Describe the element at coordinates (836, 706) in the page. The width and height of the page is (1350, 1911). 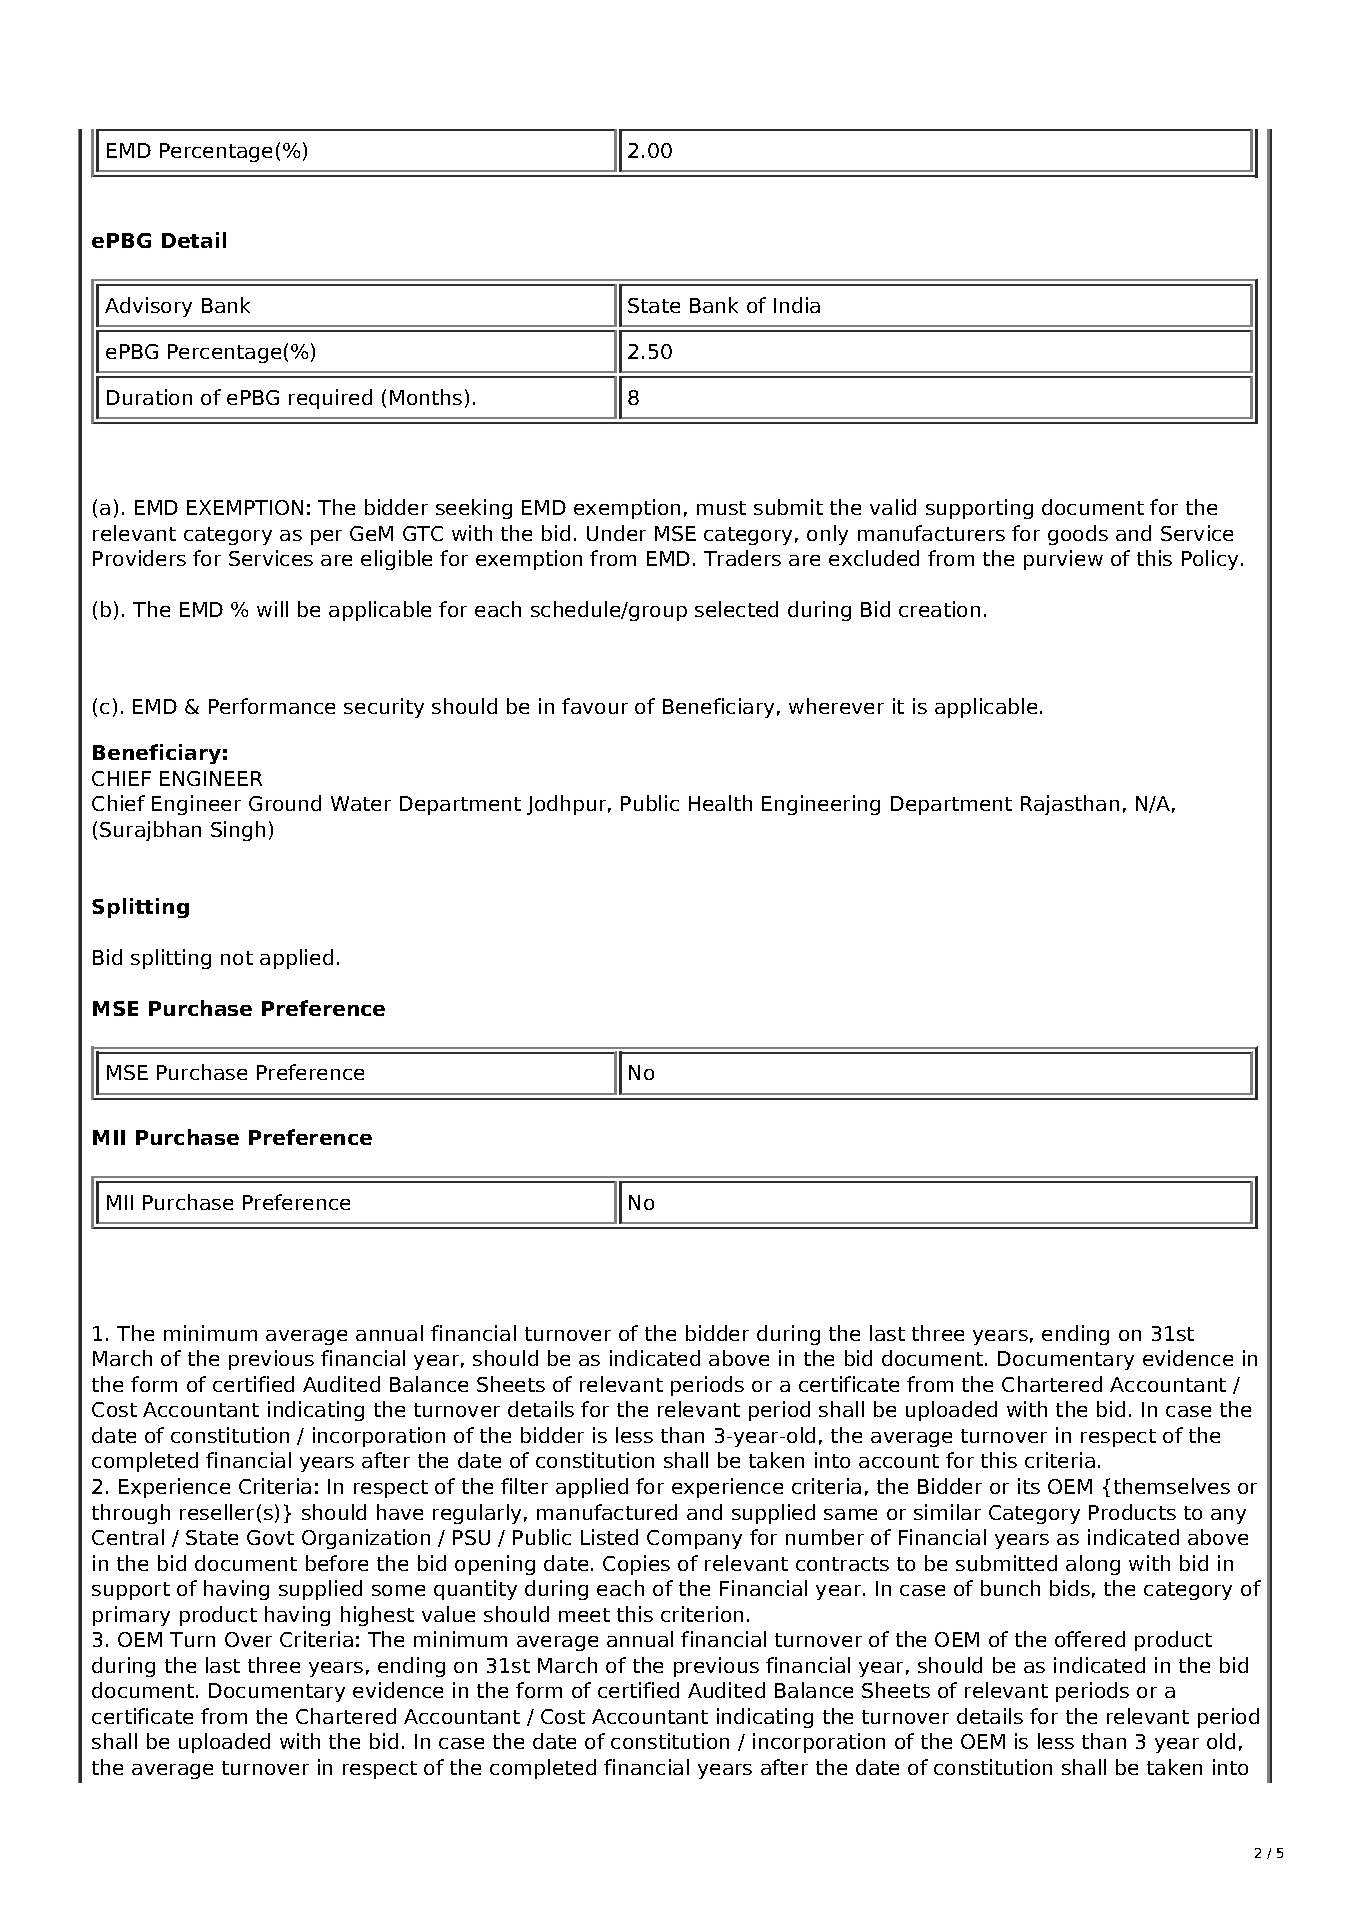
I see `wherever` at that location.
